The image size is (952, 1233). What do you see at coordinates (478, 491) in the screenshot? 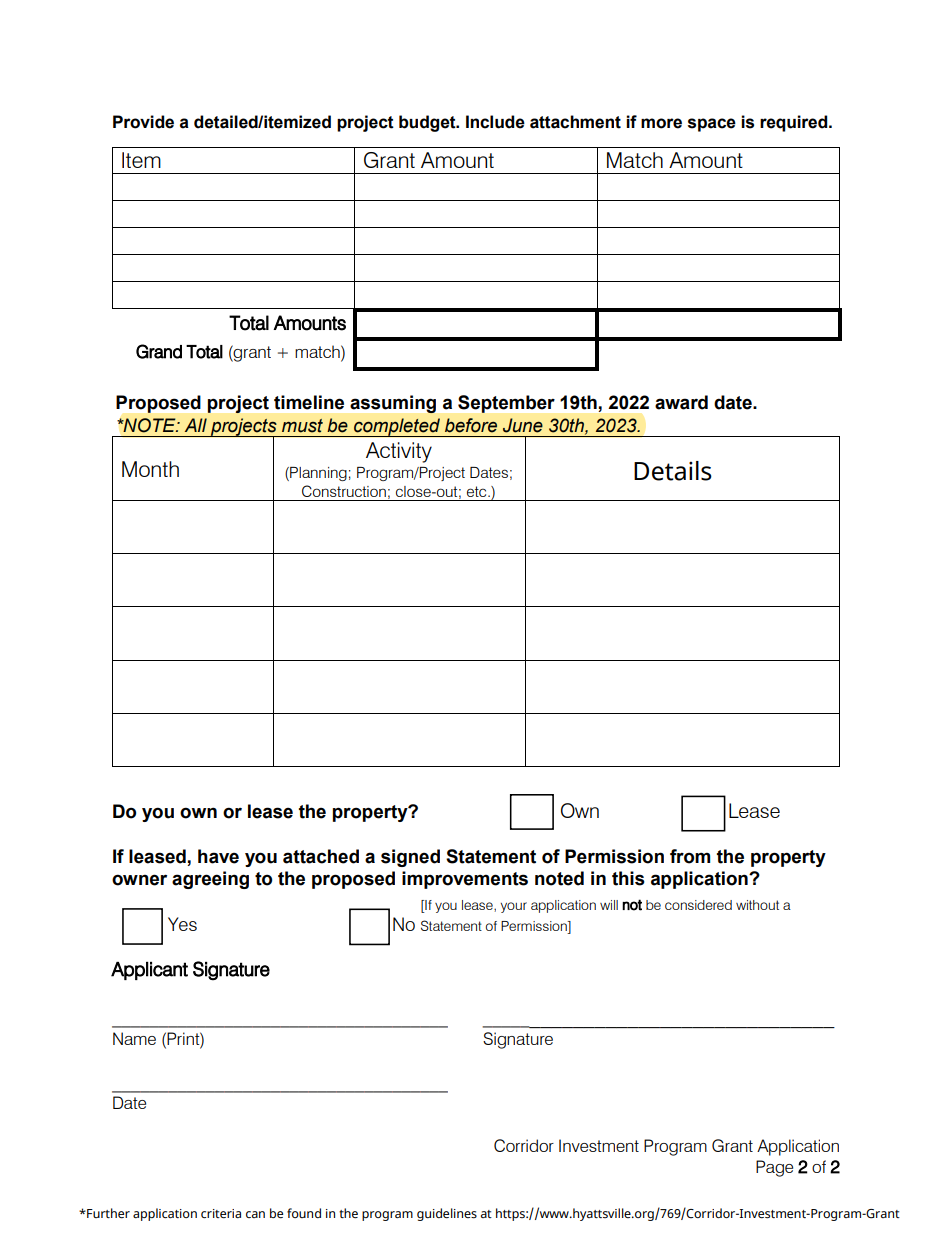
I see `etc` at bounding box center [478, 491].
